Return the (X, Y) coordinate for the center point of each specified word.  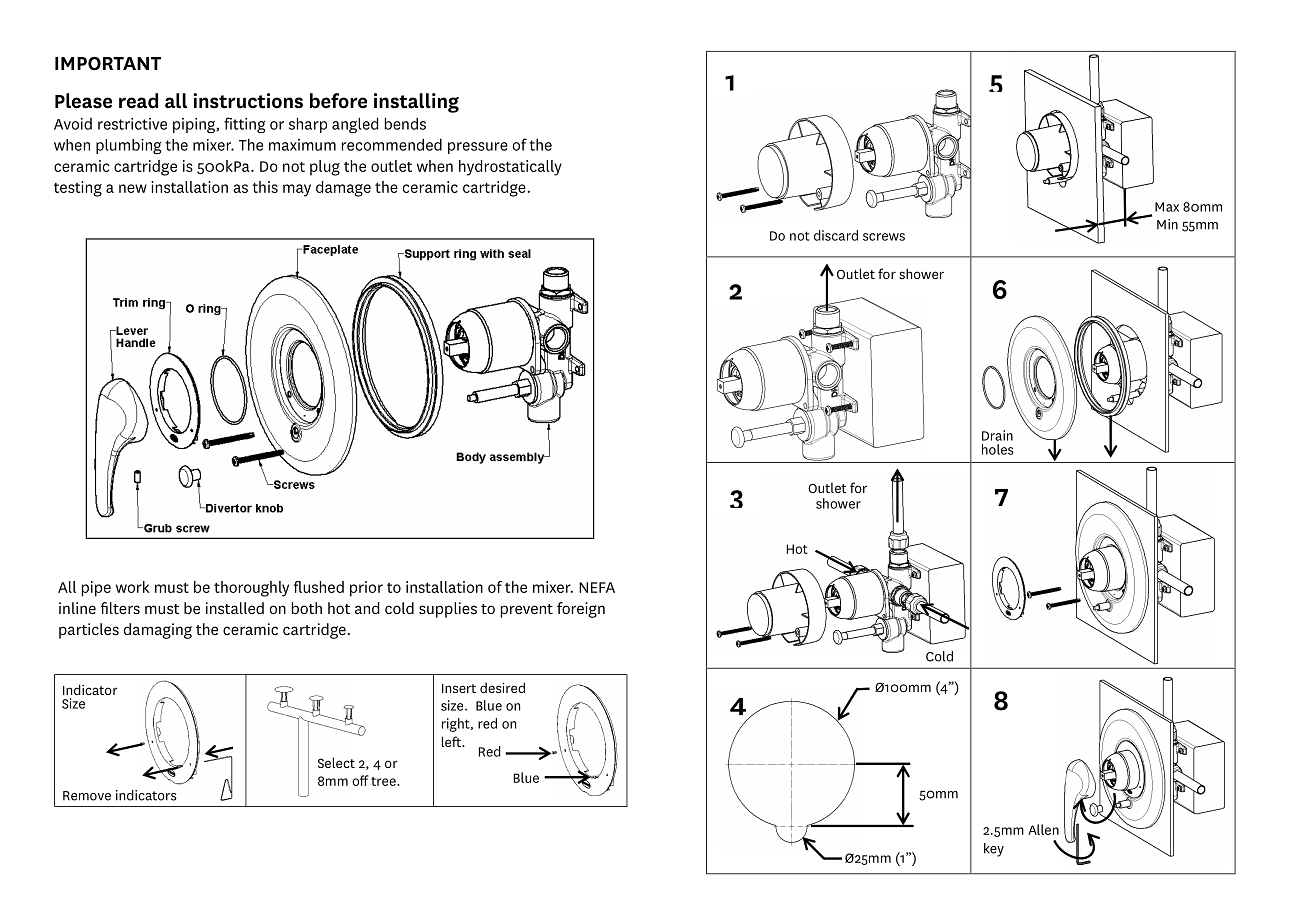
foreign (581, 610)
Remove (87, 796)
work (133, 587)
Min (1167, 224)
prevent (527, 611)
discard (836, 235)
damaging (158, 631)
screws (884, 237)
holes (998, 449)
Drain (997, 435)
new (133, 188)
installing (416, 103)
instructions (248, 101)
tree (384, 781)
